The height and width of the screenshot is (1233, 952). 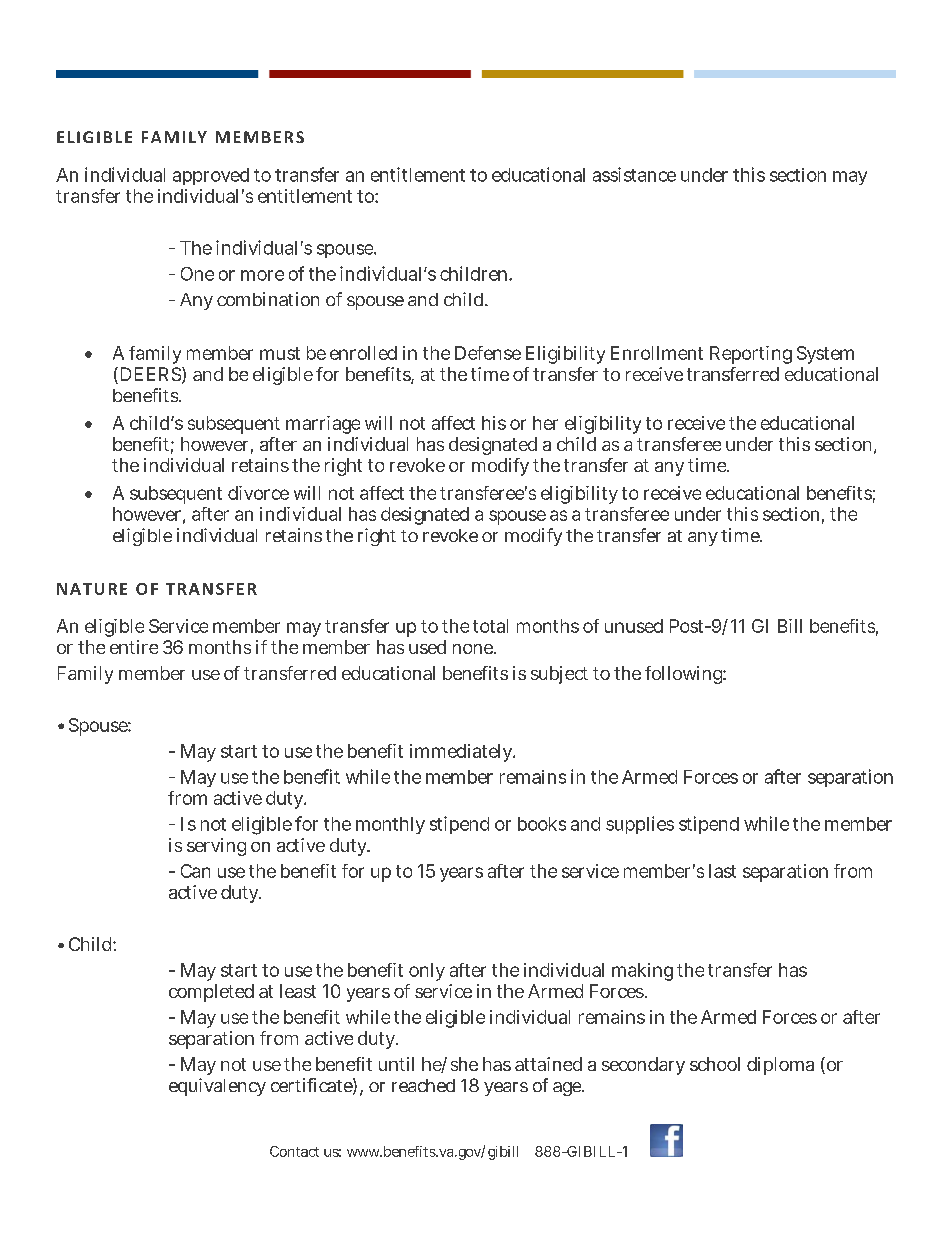 What do you see at coordinates (390, 825) in the screenshot?
I see `monthly` at bounding box center [390, 825].
